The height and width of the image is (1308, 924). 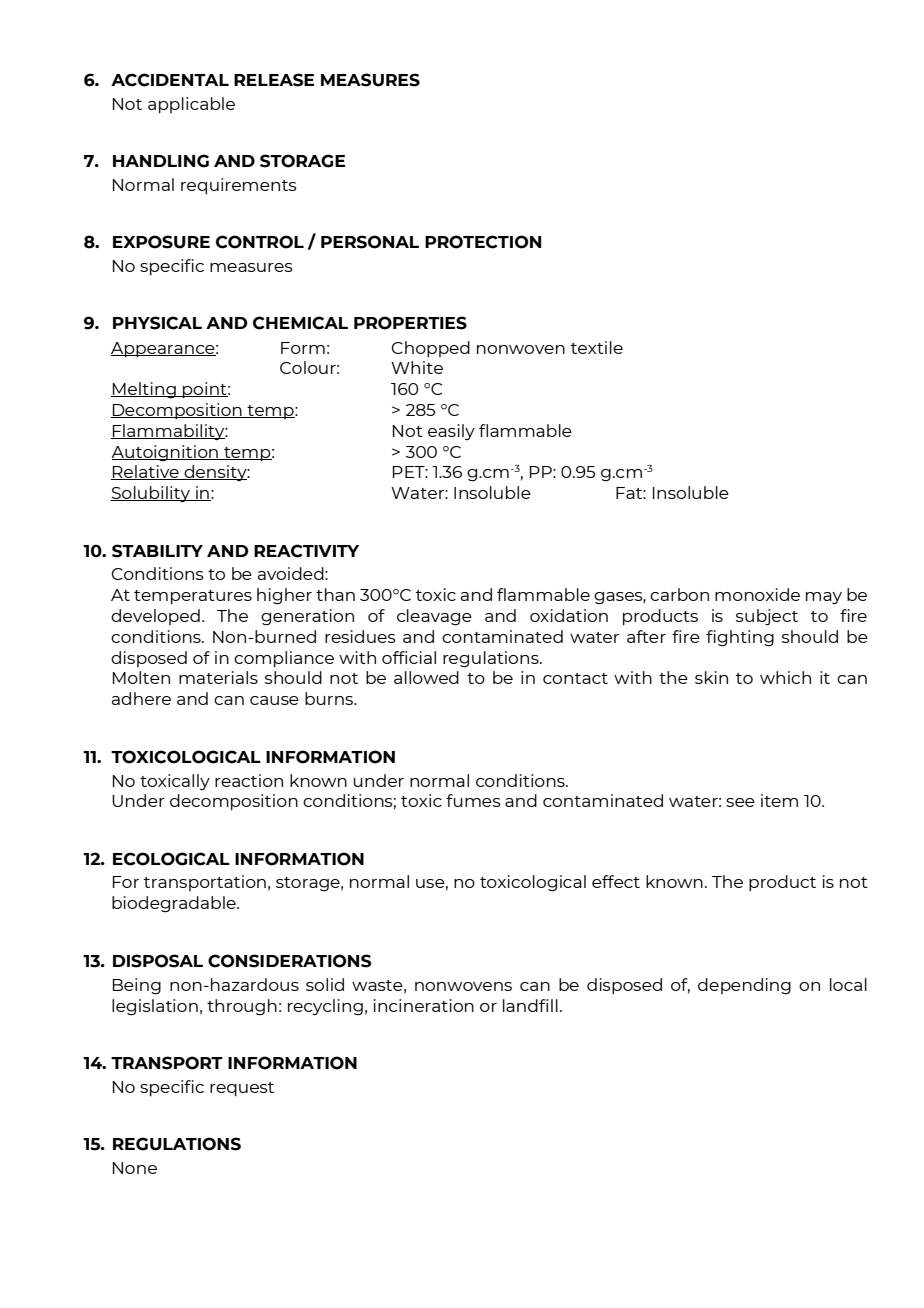 What do you see at coordinates (597, 347) in the image?
I see `textile` at bounding box center [597, 347].
